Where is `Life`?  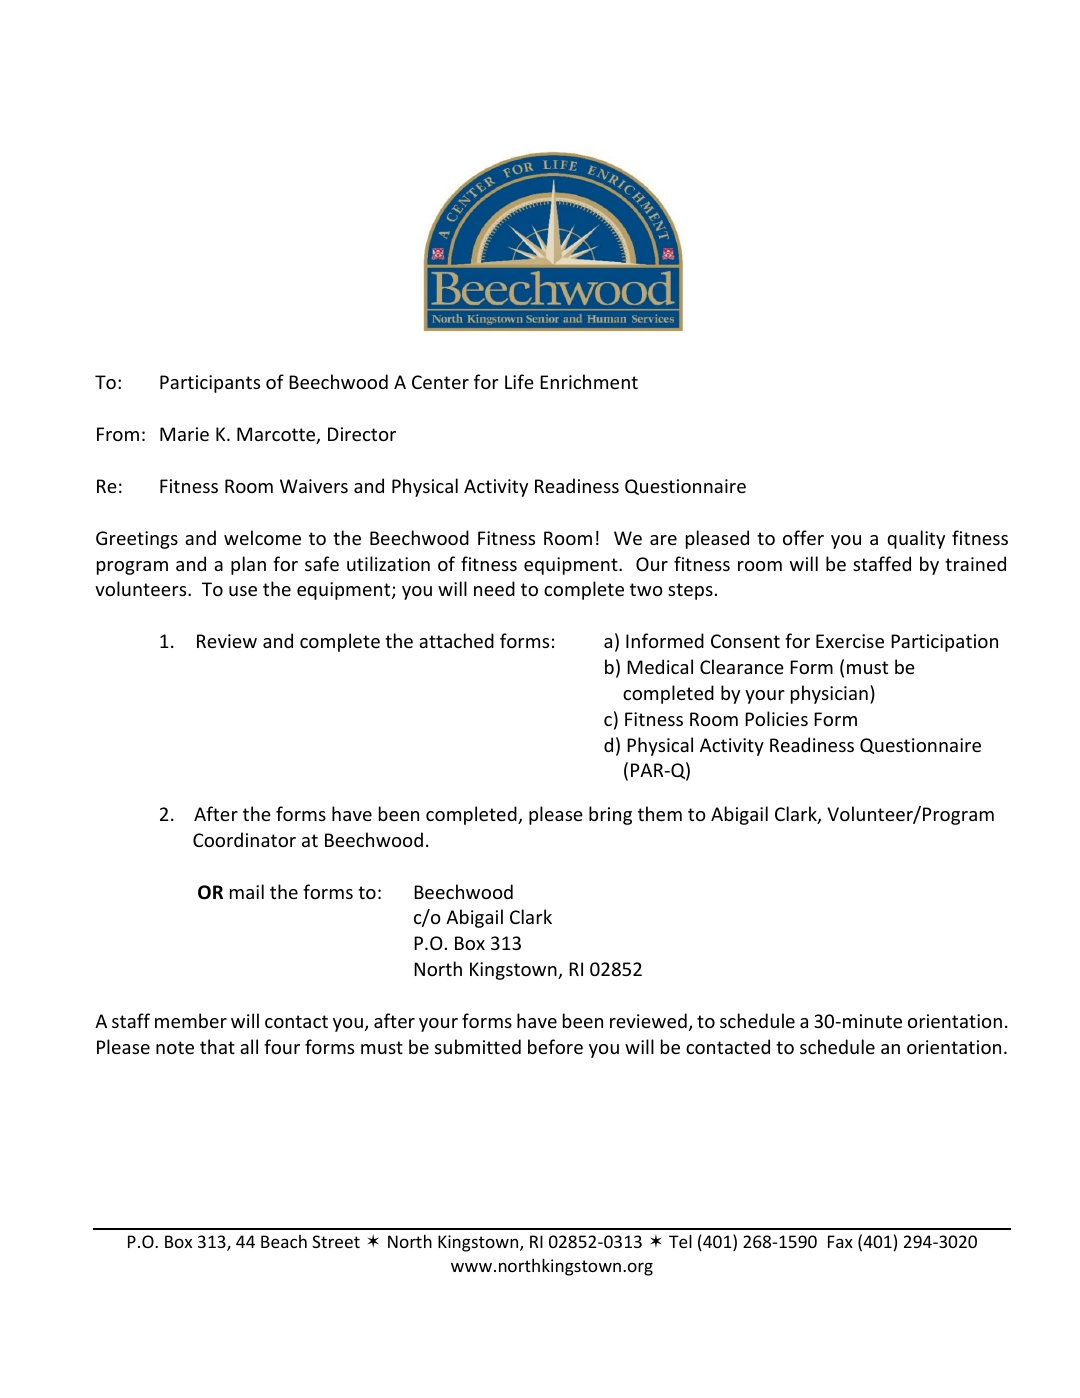
Life is located at coordinates (519, 381).
